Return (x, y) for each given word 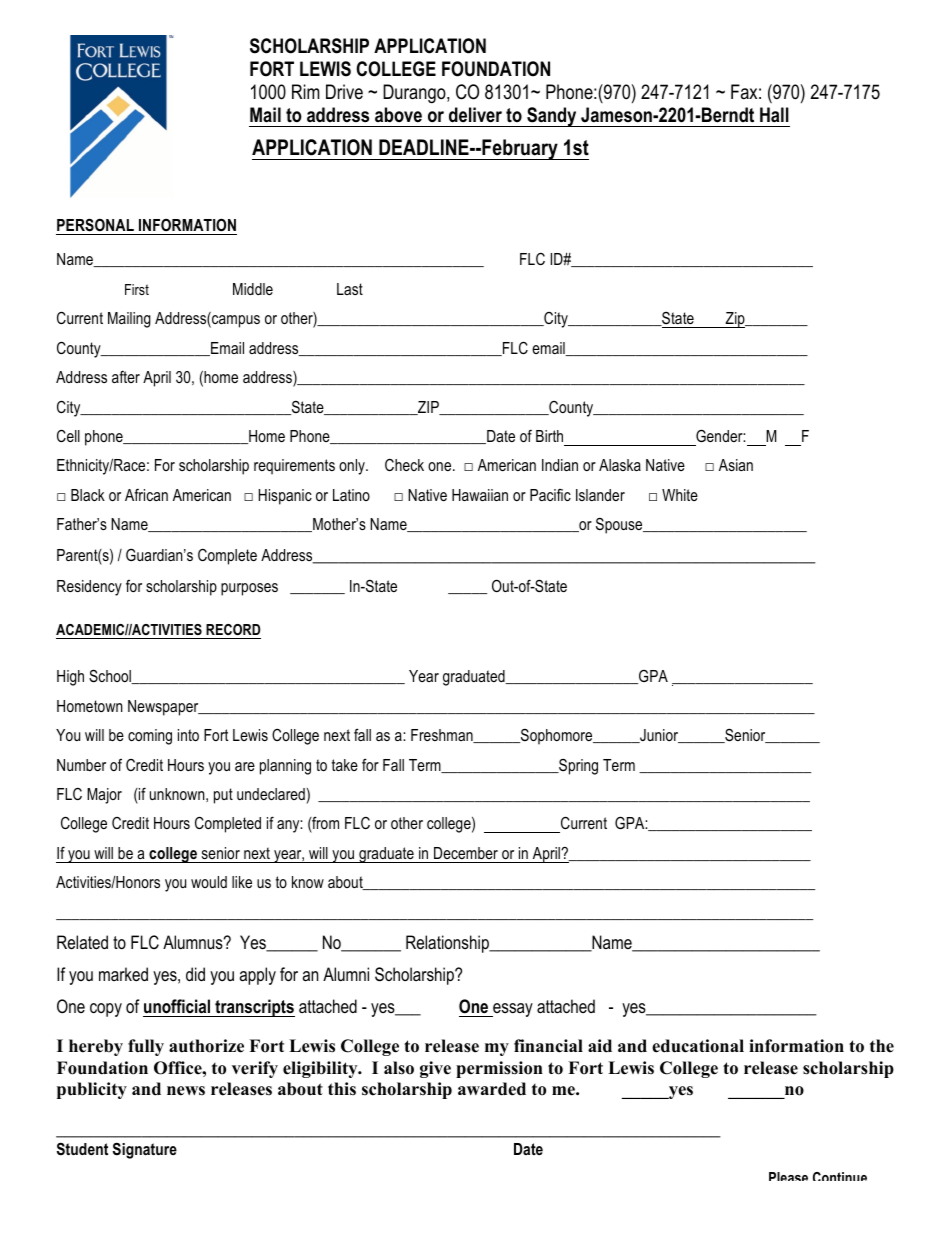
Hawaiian (480, 495)
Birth (549, 436)
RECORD (233, 629)
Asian (736, 465)
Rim (305, 91)
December (466, 853)
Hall (774, 115)
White (680, 495)
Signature (145, 1150)
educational (698, 1046)
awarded (492, 1089)
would (209, 882)
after (126, 376)
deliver (475, 115)
